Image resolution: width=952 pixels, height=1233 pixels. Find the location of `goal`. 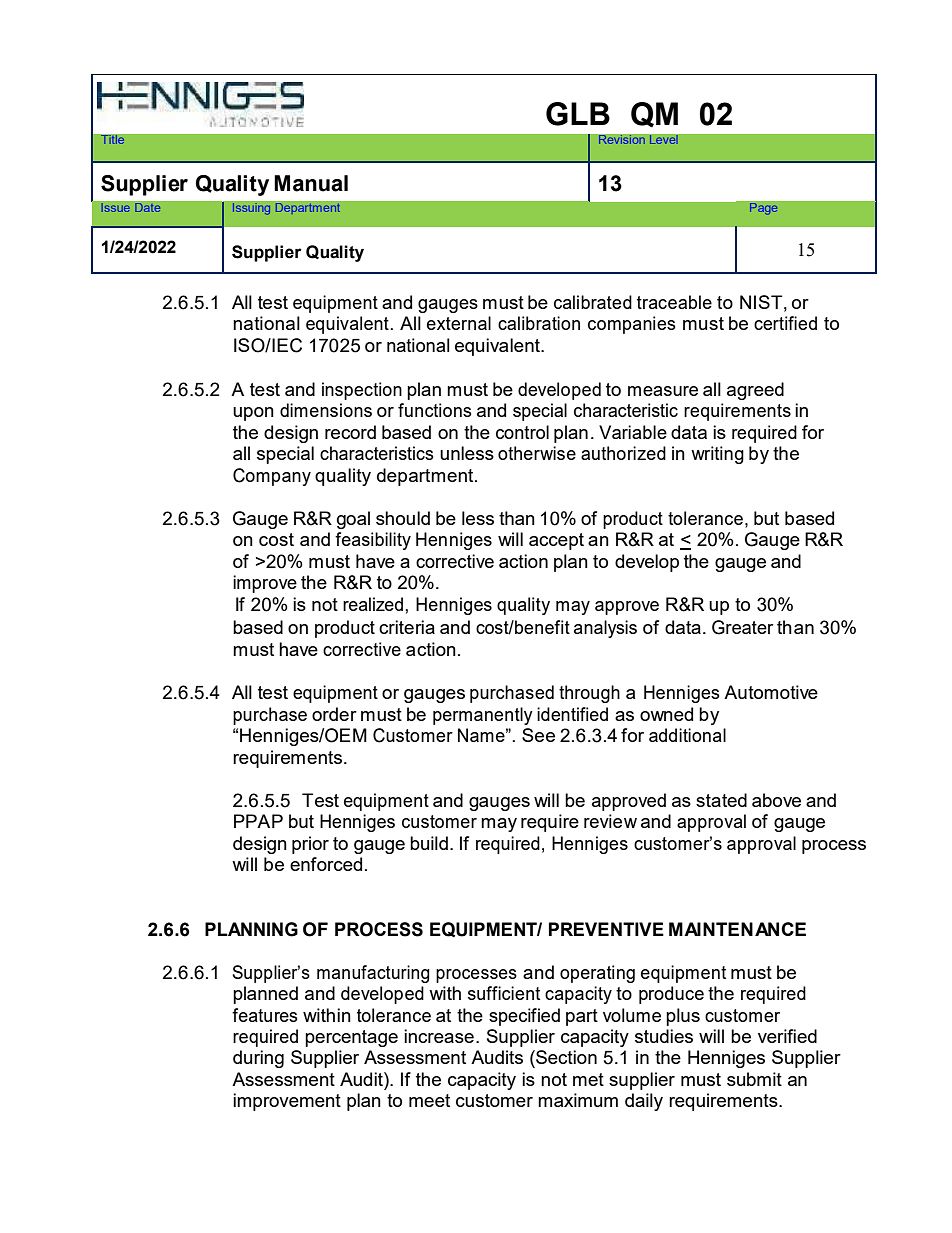

goal is located at coordinates (353, 520).
